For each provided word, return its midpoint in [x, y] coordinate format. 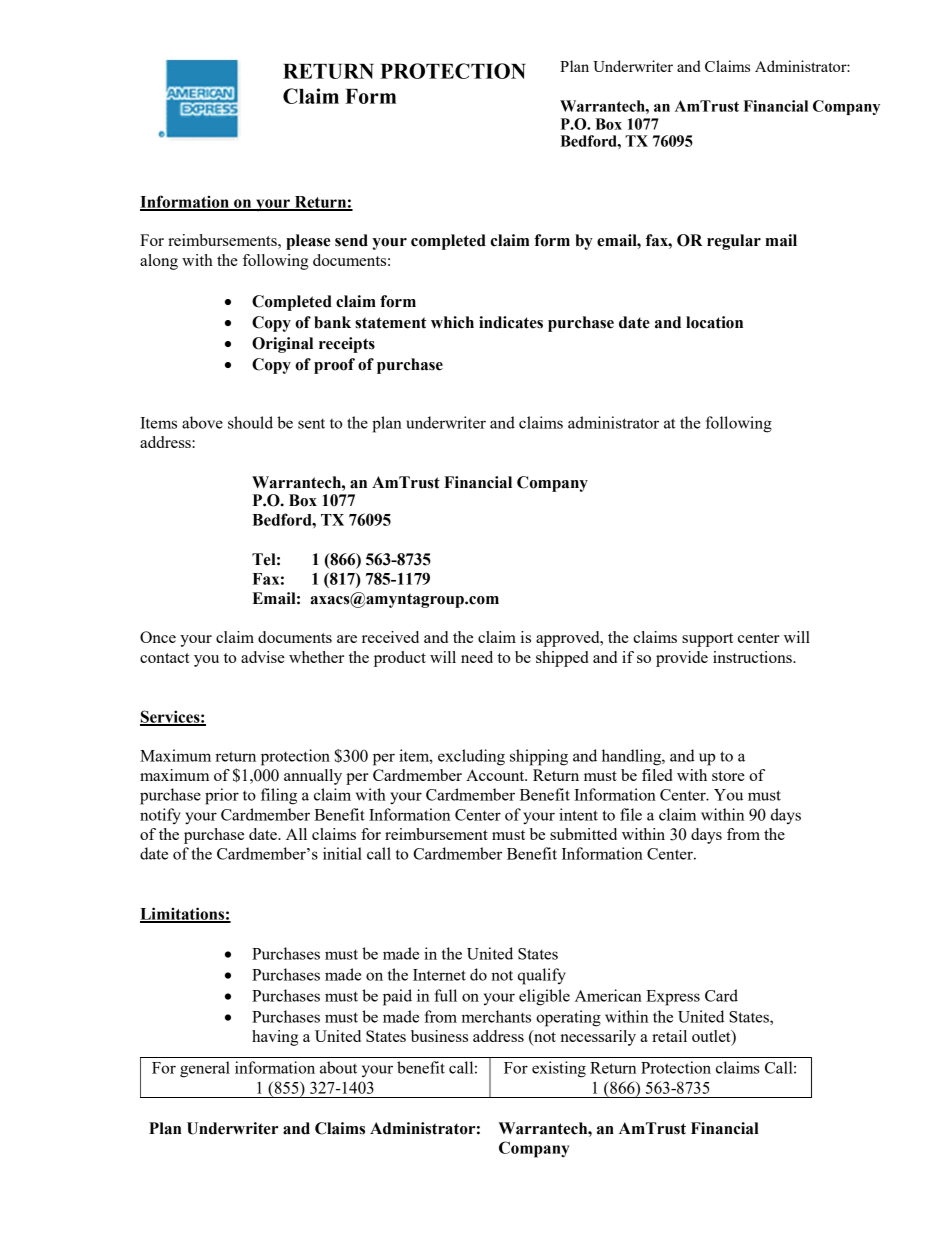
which [452, 322]
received [390, 637]
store [728, 776]
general [205, 1069]
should [250, 422]
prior [222, 796]
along [159, 262]
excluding [471, 757]
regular [734, 242]
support [707, 640]
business [439, 1036]
